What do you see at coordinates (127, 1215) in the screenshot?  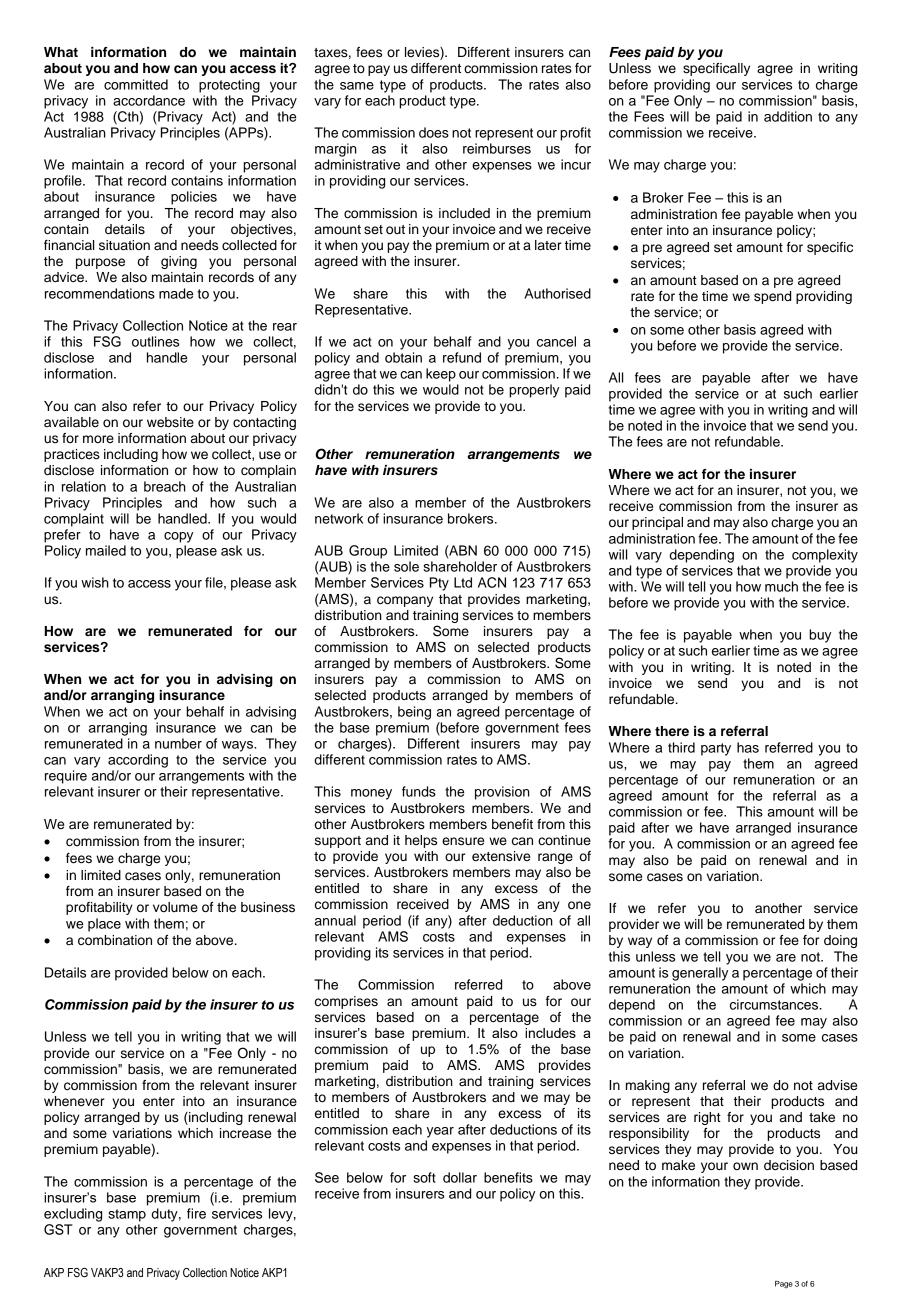 I see `stamp` at bounding box center [127, 1215].
